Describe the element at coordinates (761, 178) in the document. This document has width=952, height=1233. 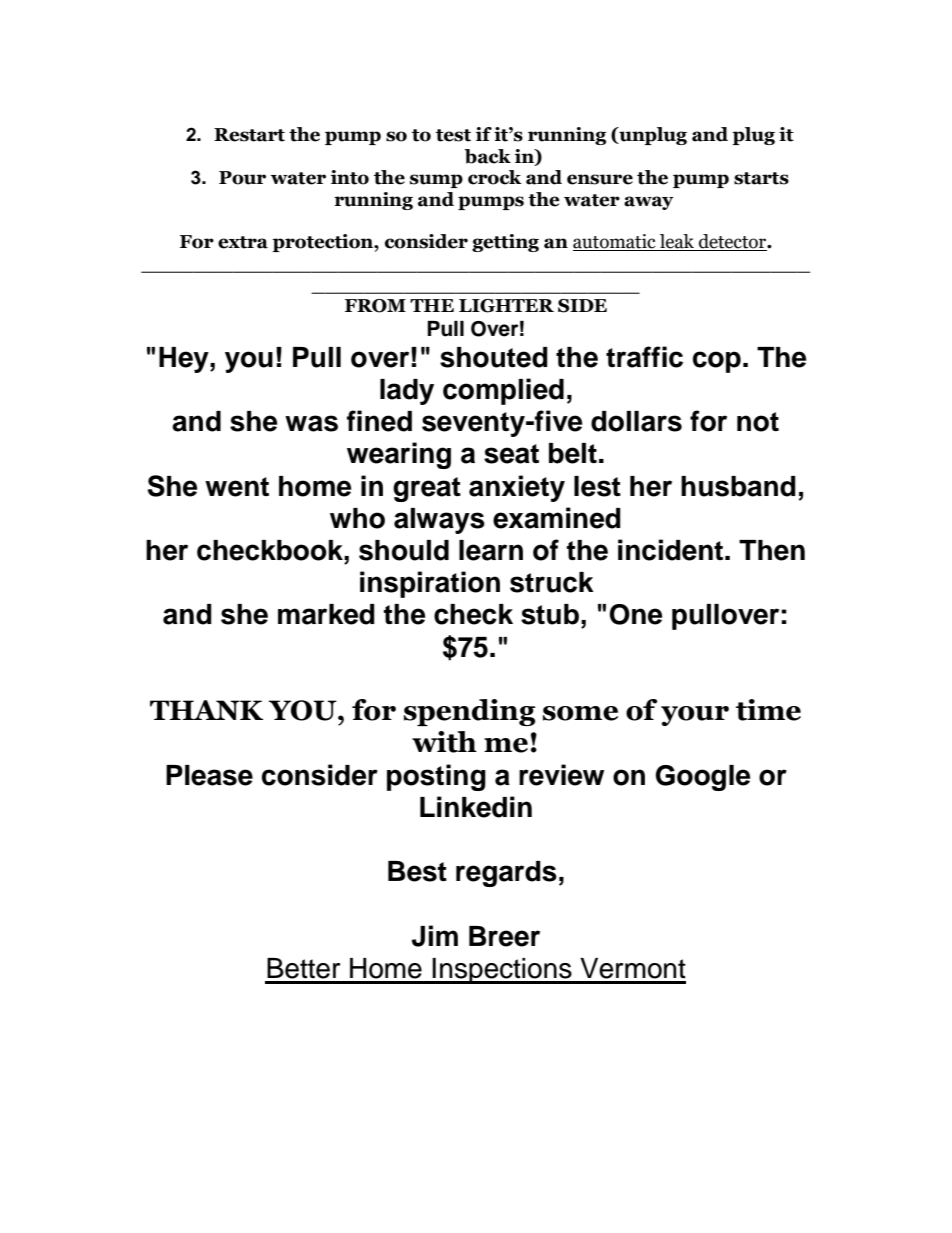
I see `starts` at that location.
